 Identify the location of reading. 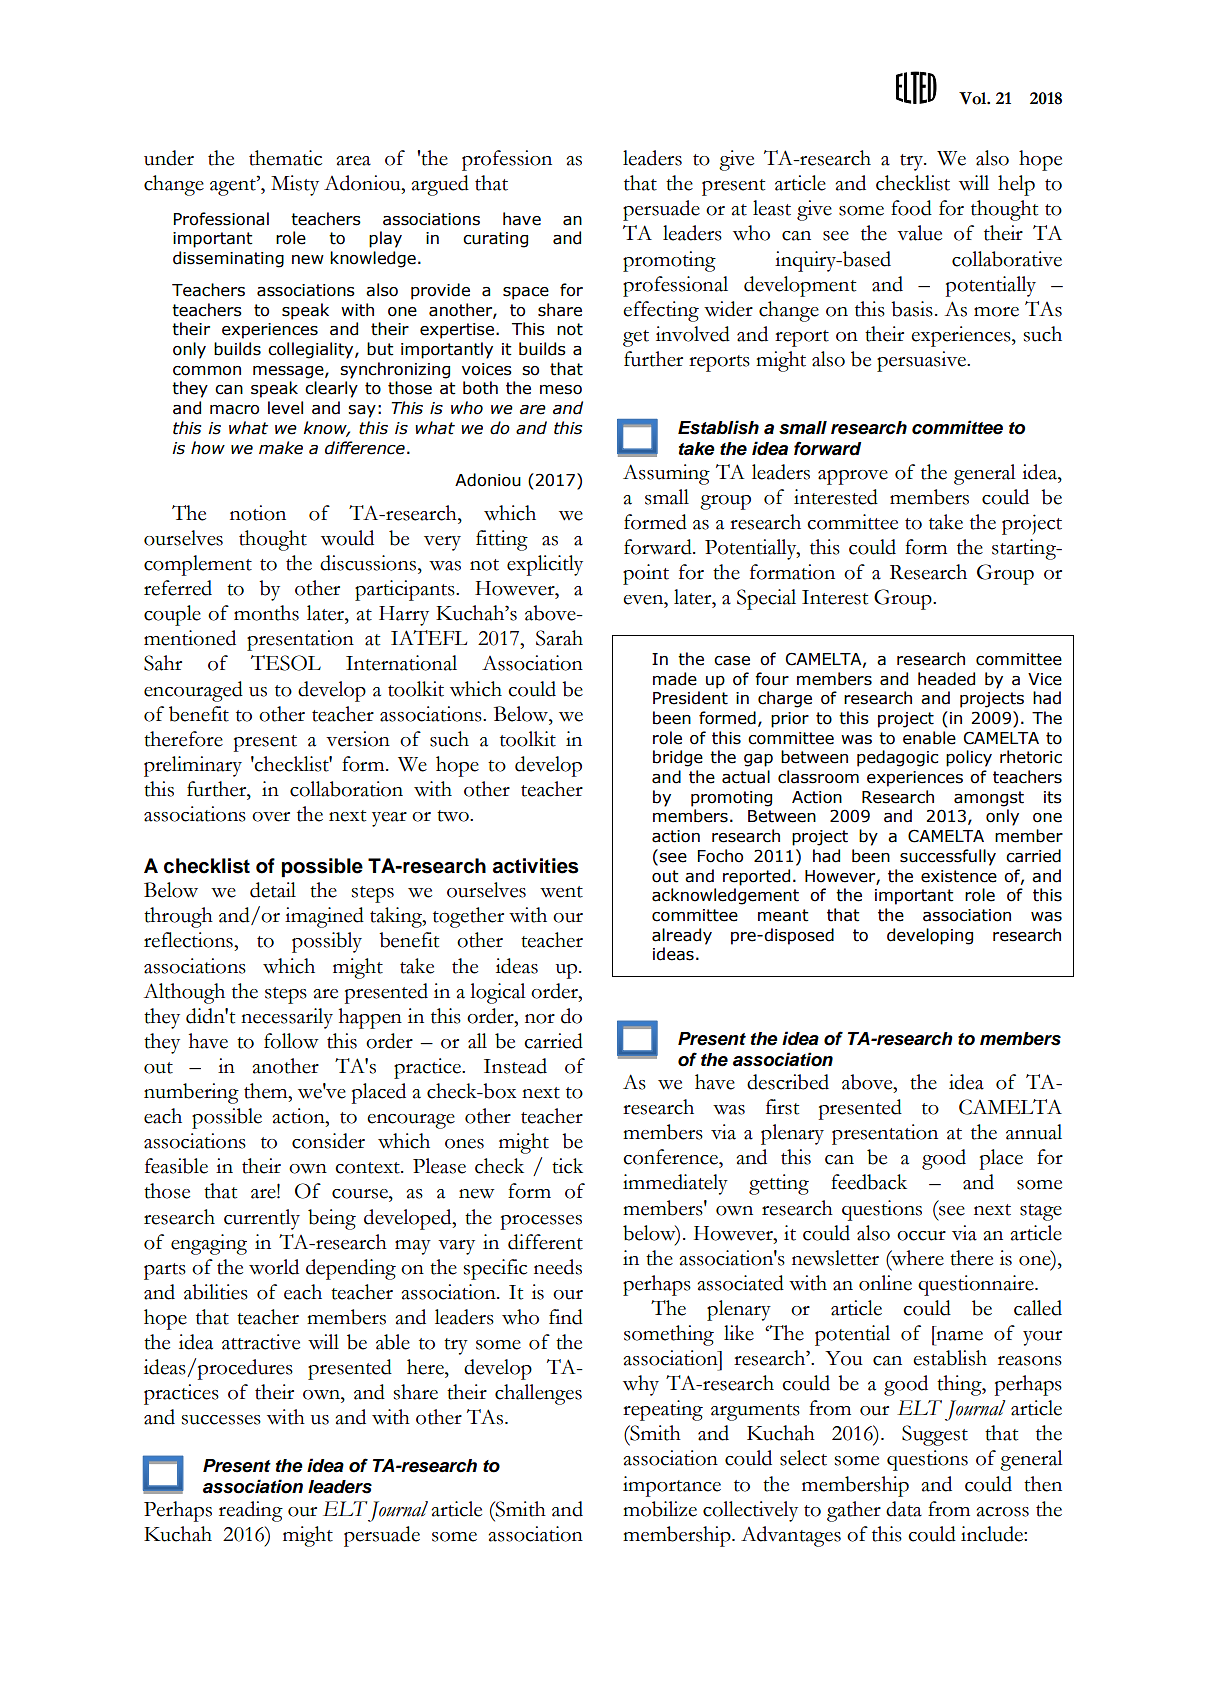
(251, 1511).
